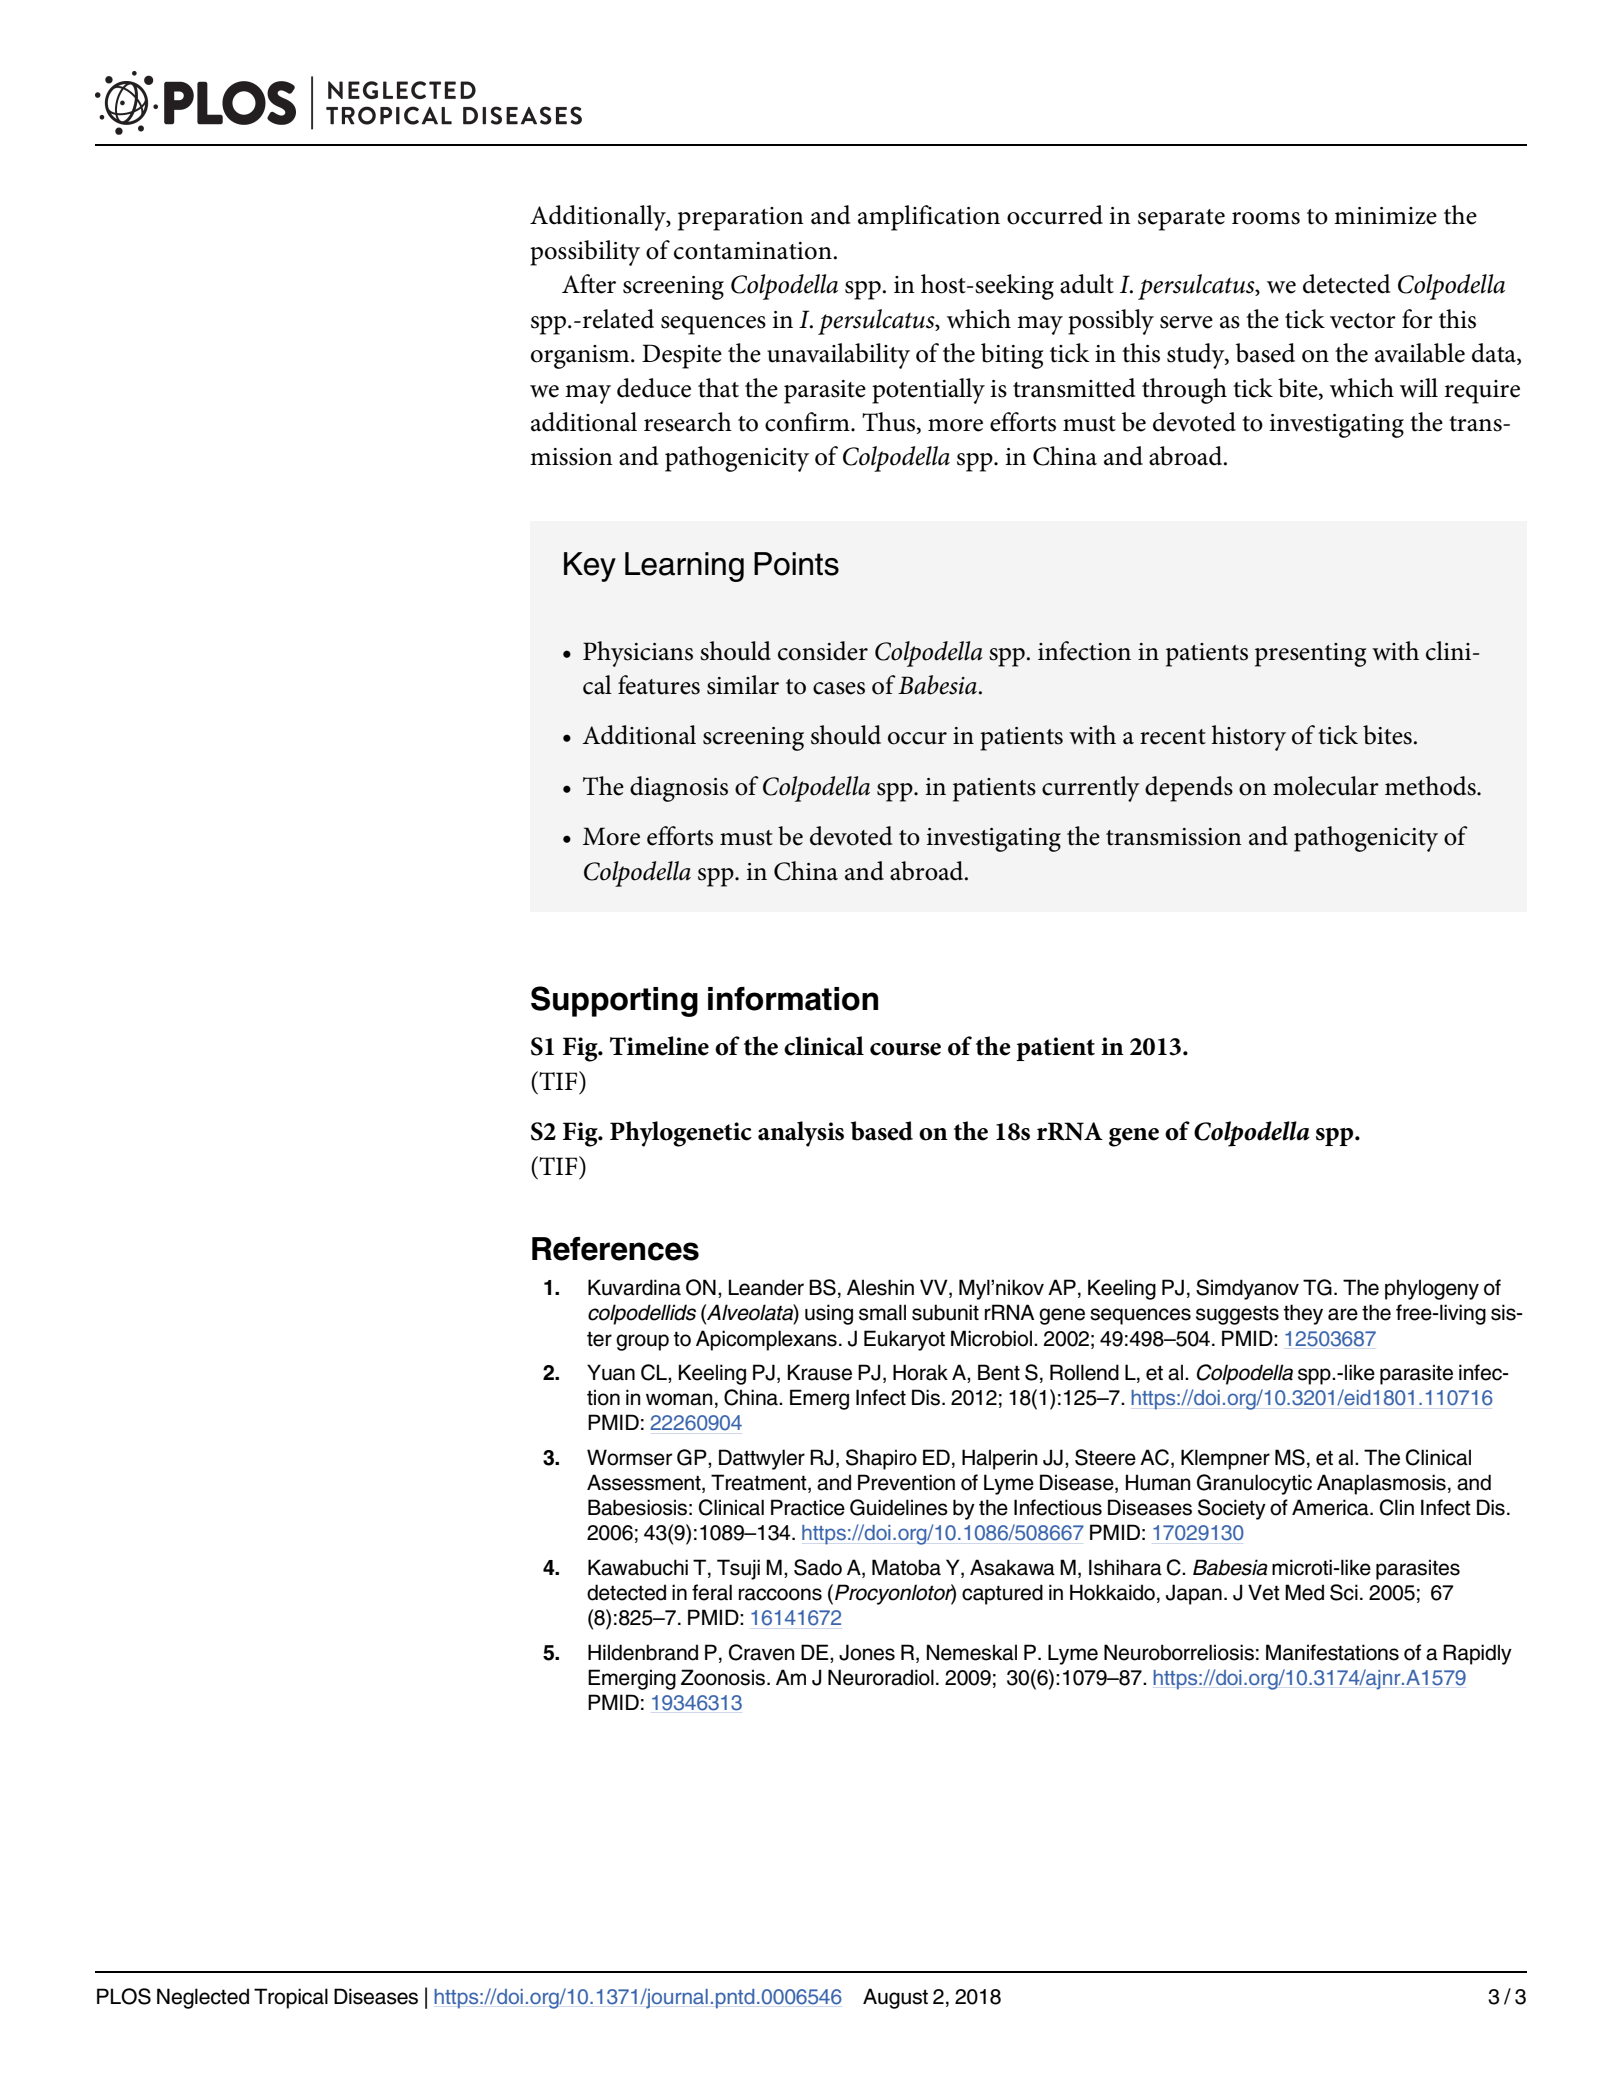 The width and height of the screenshot is (1622, 2099). I want to click on August, so click(895, 1998).
